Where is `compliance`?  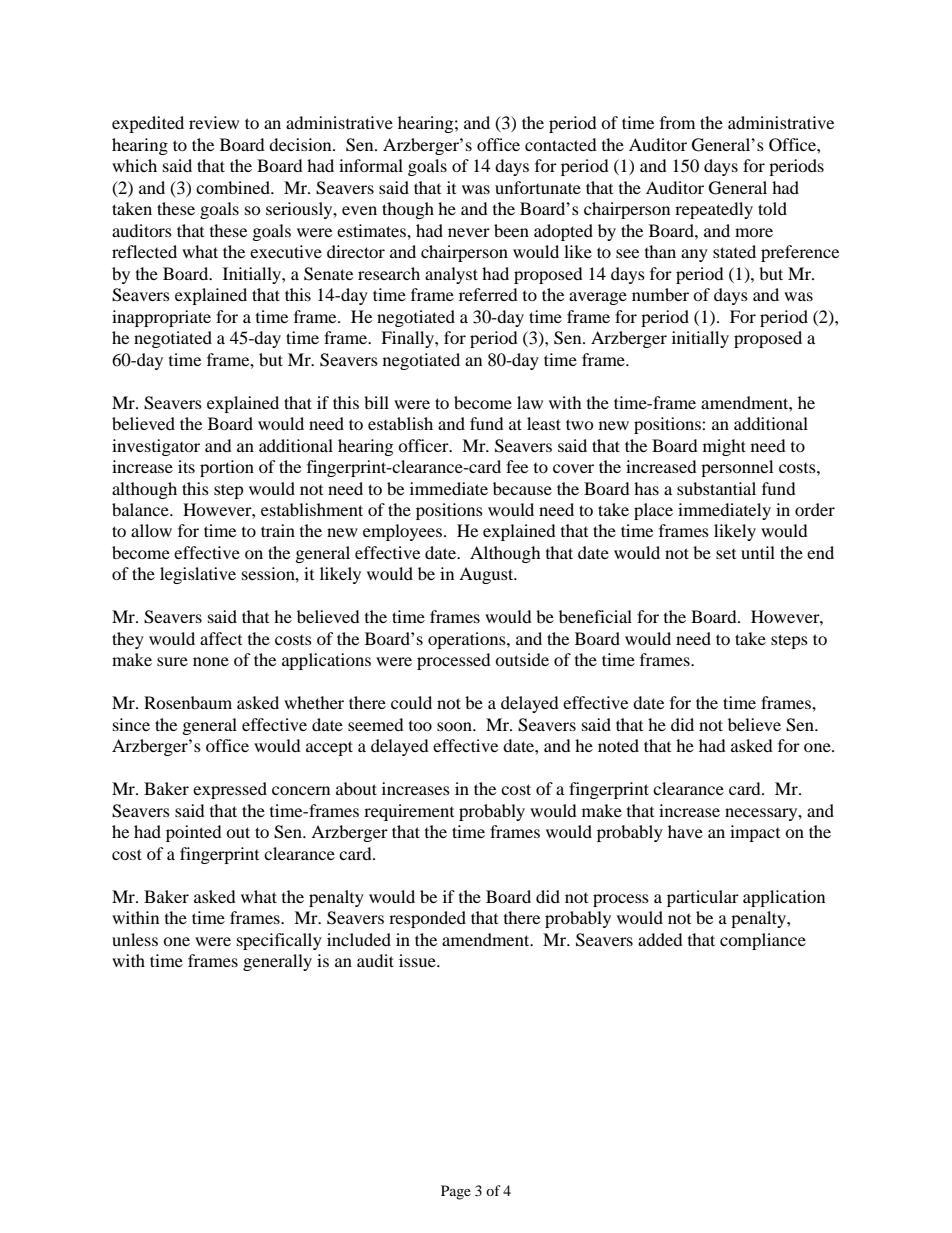
compliance is located at coordinates (763, 941).
